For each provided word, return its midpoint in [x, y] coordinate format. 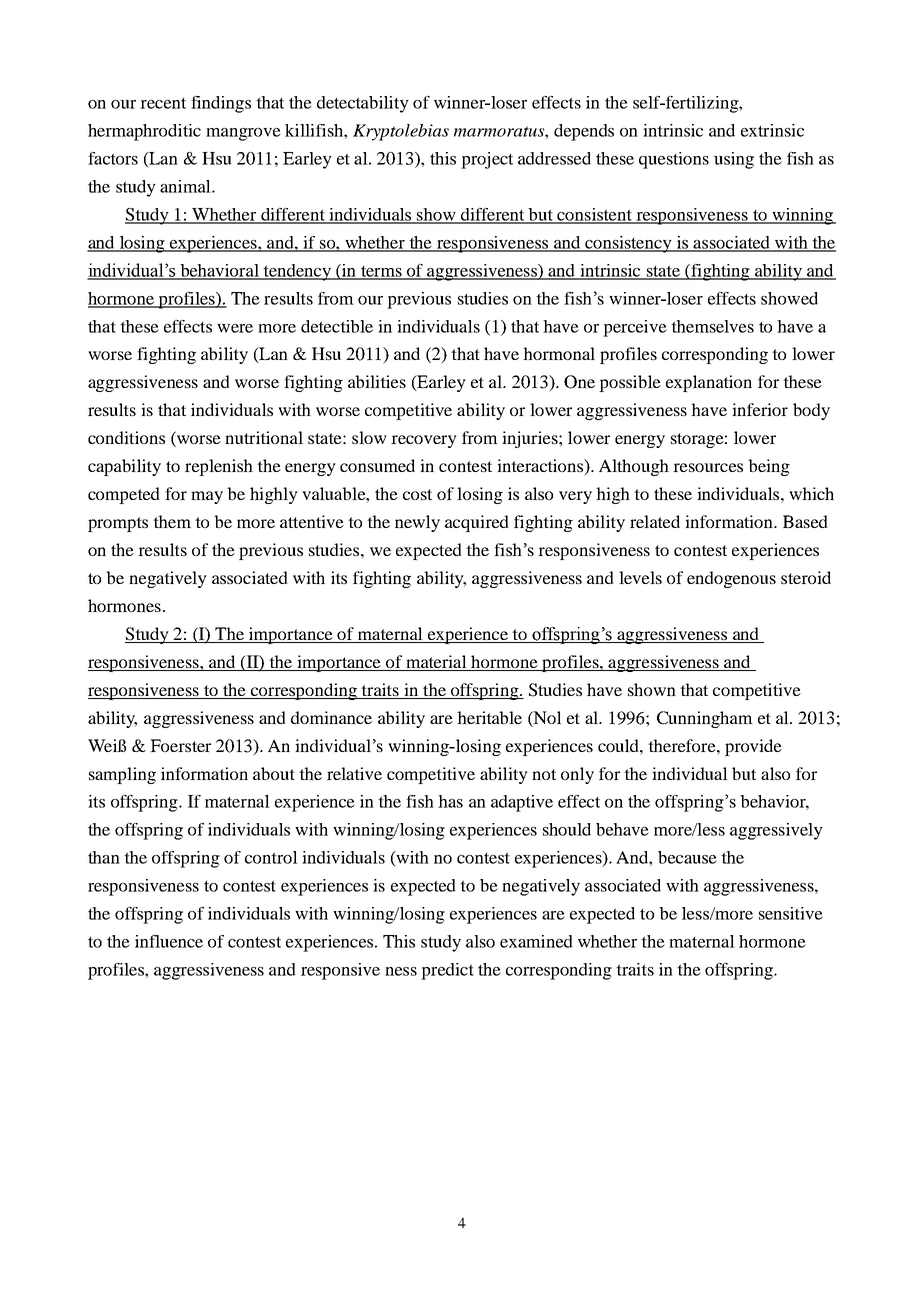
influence [169, 941]
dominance [331, 717]
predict [447, 971]
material [436, 663]
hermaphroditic [144, 132]
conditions [126, 437]
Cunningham [705, 719]
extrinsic [772, 130]
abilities [377, 381]
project [487, 160]
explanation [709, 383]
